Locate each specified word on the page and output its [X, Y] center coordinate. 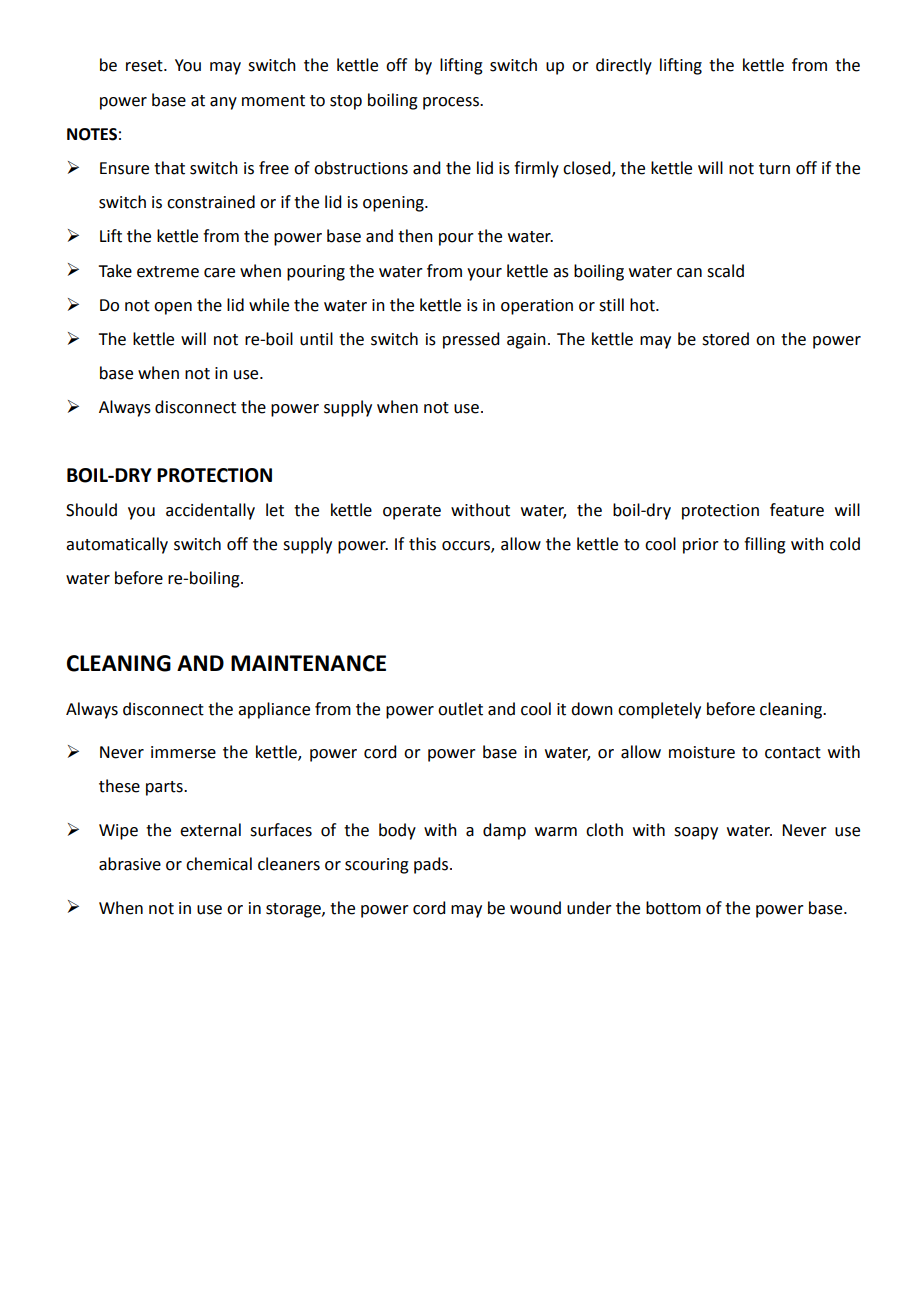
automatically [117, 545]
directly [624, 66]
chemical [219, 864]
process [452, 103]
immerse [183, 752]
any [223, 103]
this [422, 544]
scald [725, 271]
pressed [471, 340]
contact [793, 753]
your [484, 274]
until [316, 339]
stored [725, 339]
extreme [168, 272]
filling [765, 545]
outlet [460, 709]
